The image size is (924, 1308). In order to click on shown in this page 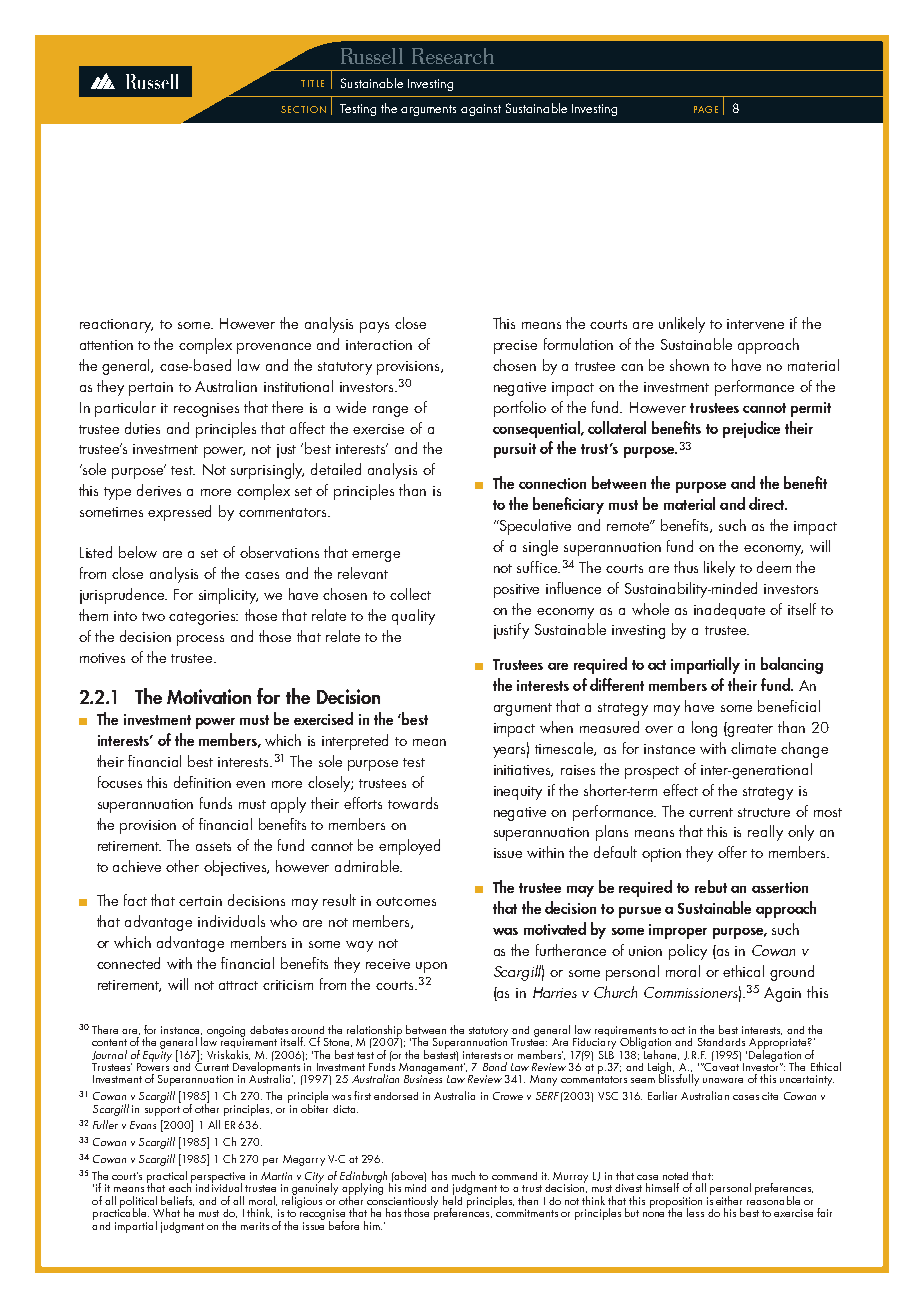, I will do `click(689, 365)`.
